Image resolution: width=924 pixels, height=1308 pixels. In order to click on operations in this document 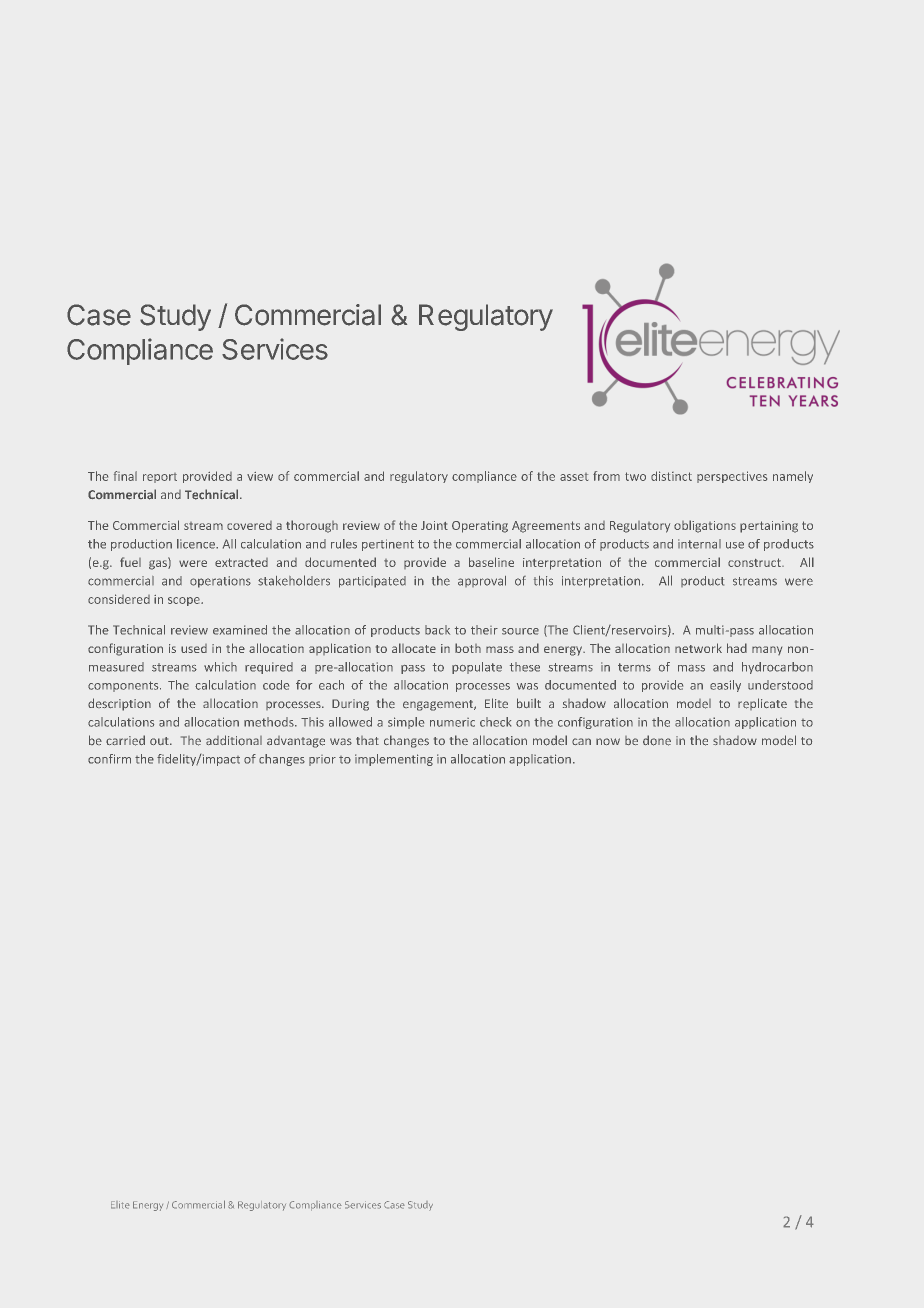, I will do `click(220, 582)`.
